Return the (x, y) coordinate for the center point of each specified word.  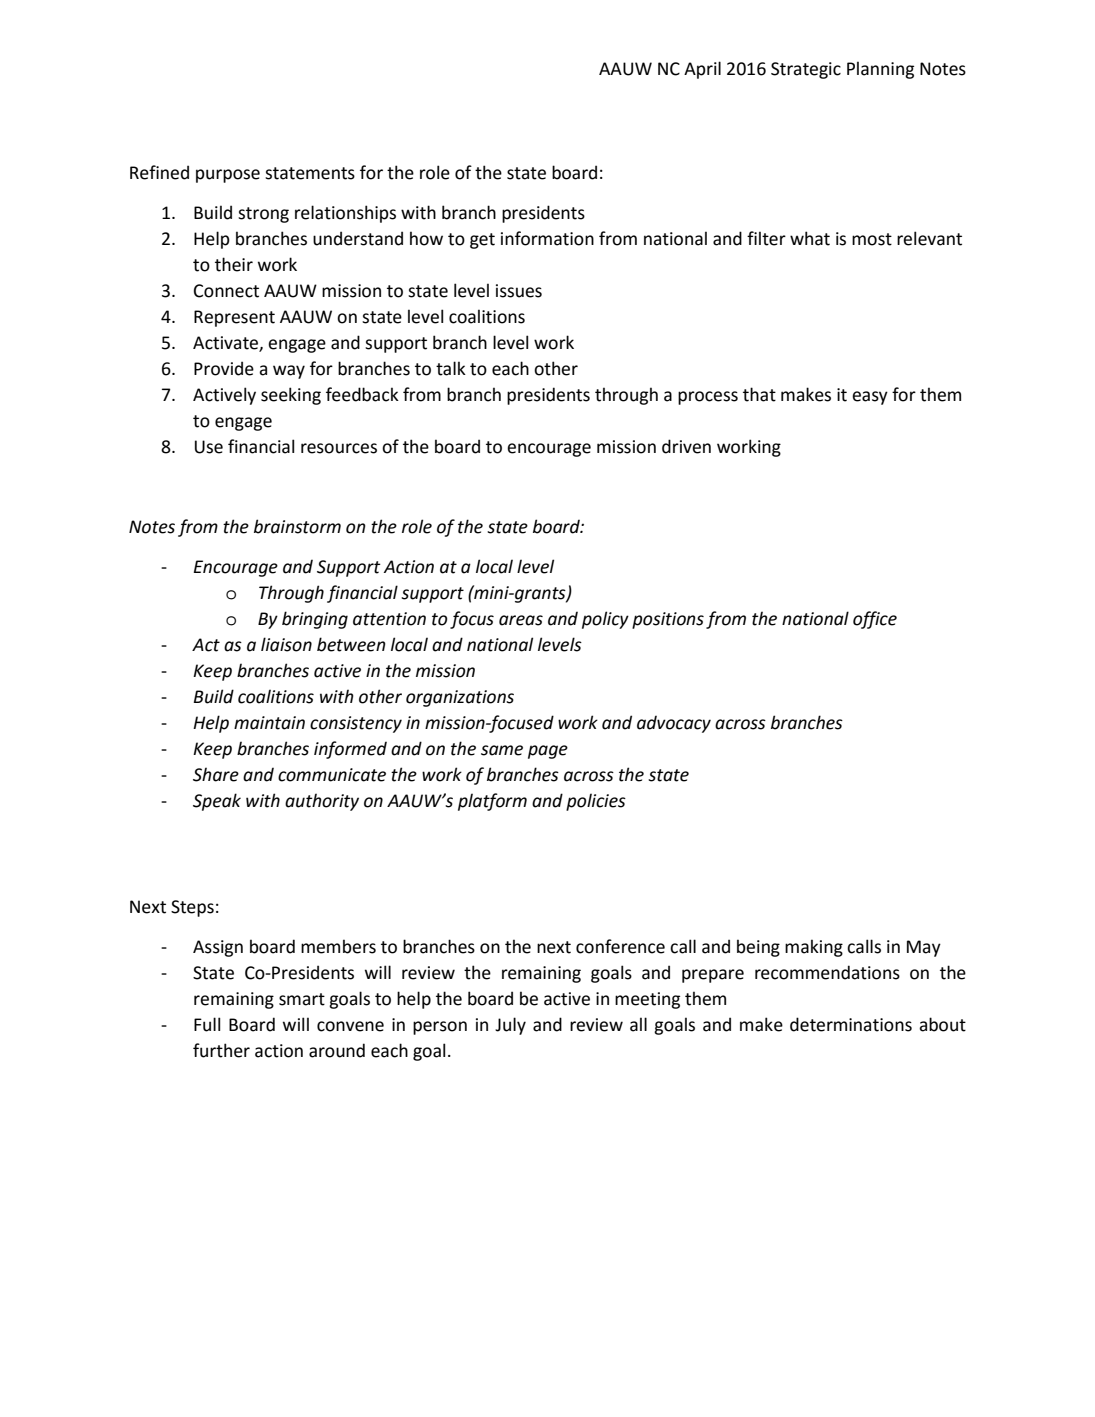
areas (521, 620)
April (702, 70)
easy (870, 398)
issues (519, 291)
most (872, 239)
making (814, 948)
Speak (217, 802)
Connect (226, 291)
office (875, 620)
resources (339, 448)
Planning (880, 70)
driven (686, 446)
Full (207, 1024)
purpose (228, 176)
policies (596, 802)
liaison (286, 644)
